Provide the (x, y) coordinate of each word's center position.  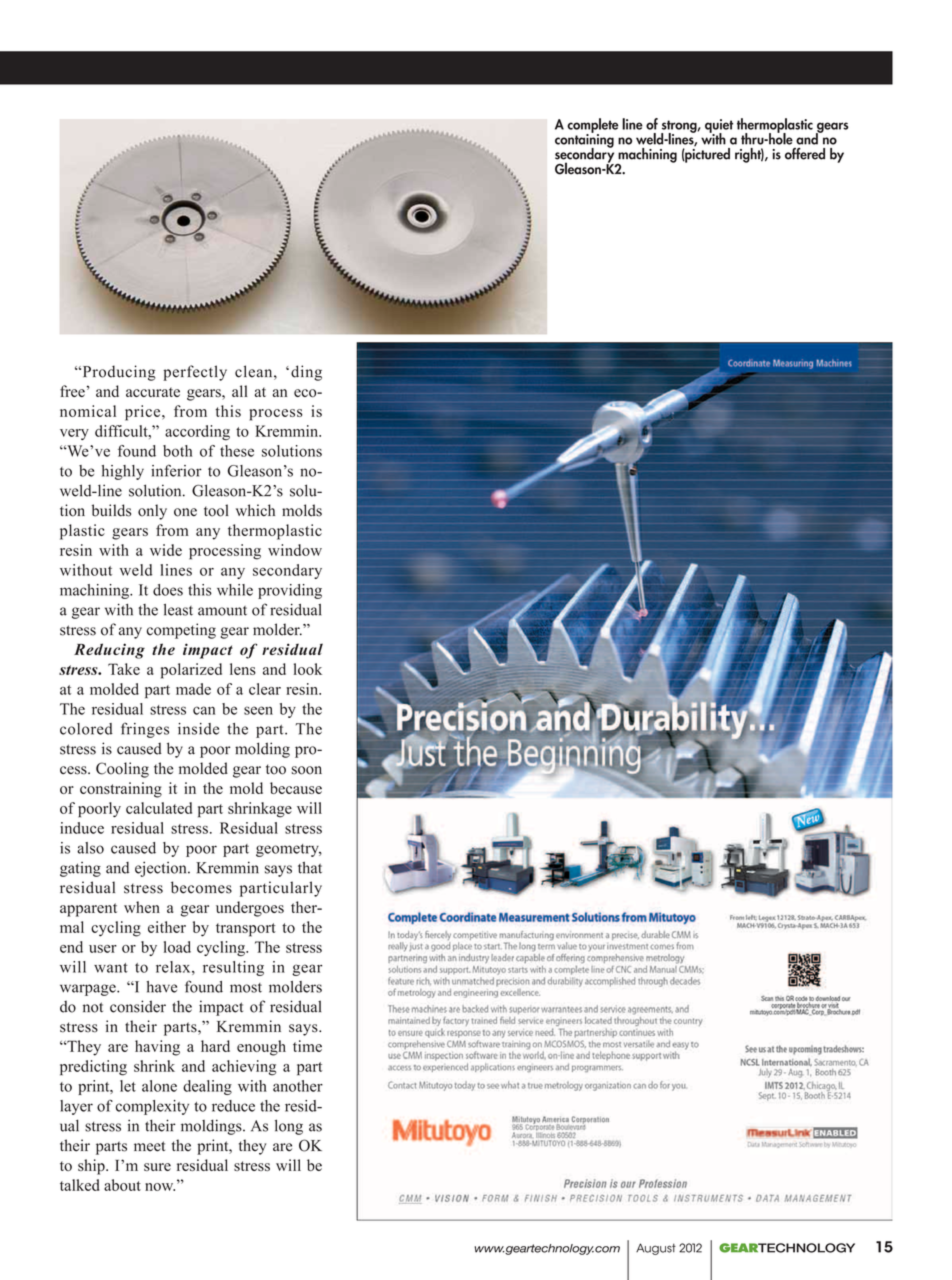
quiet (719, 127)
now (160, 1187)
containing (584, 140)
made (193, 689)
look (308, 669)
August (656, 1249)
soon (306, 770)
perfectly (195, 373)
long (289, 1127)
